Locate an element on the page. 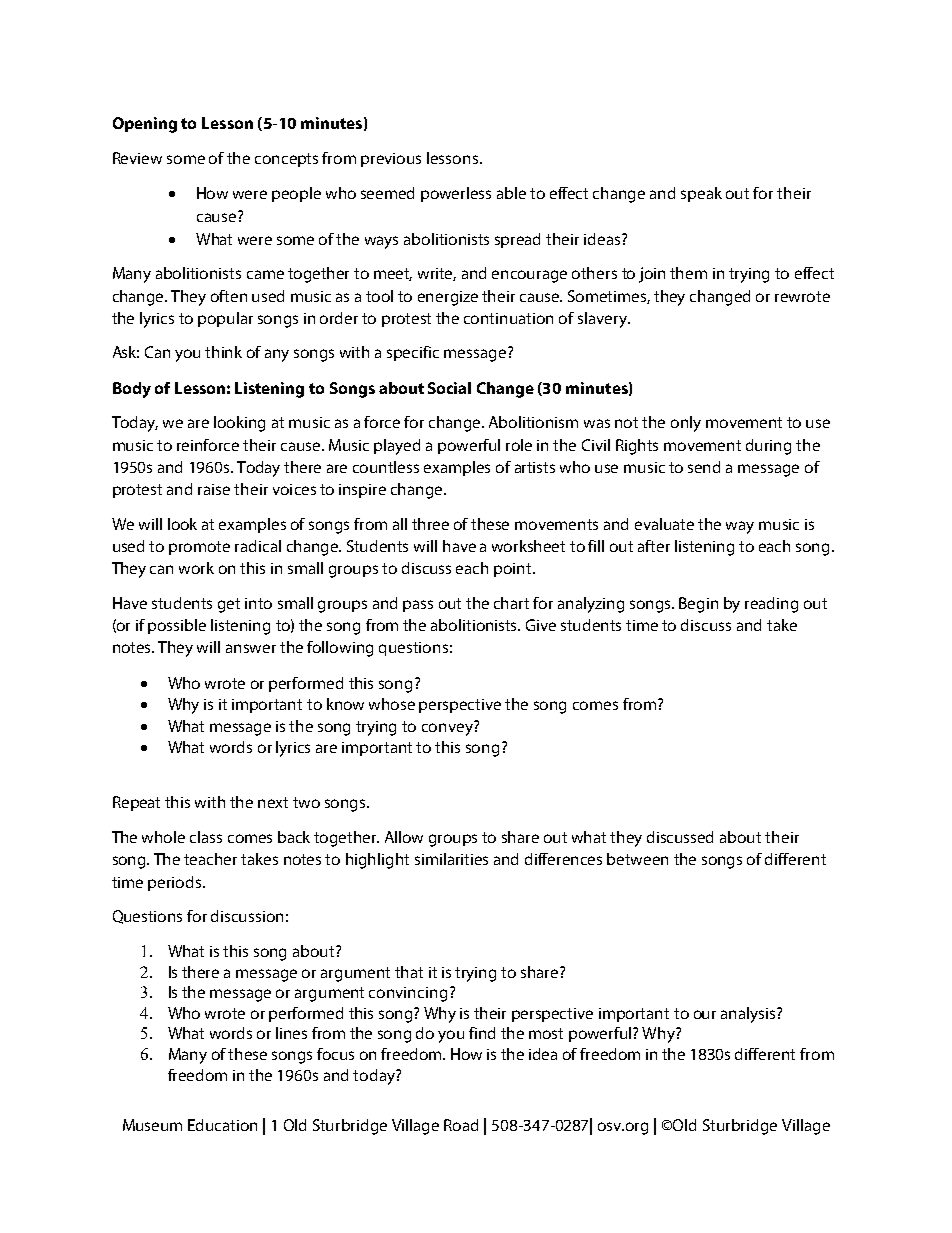 Image resolution: width=952 pixels, height=1233 pixels. raise is located at coordinates (214, 489).
